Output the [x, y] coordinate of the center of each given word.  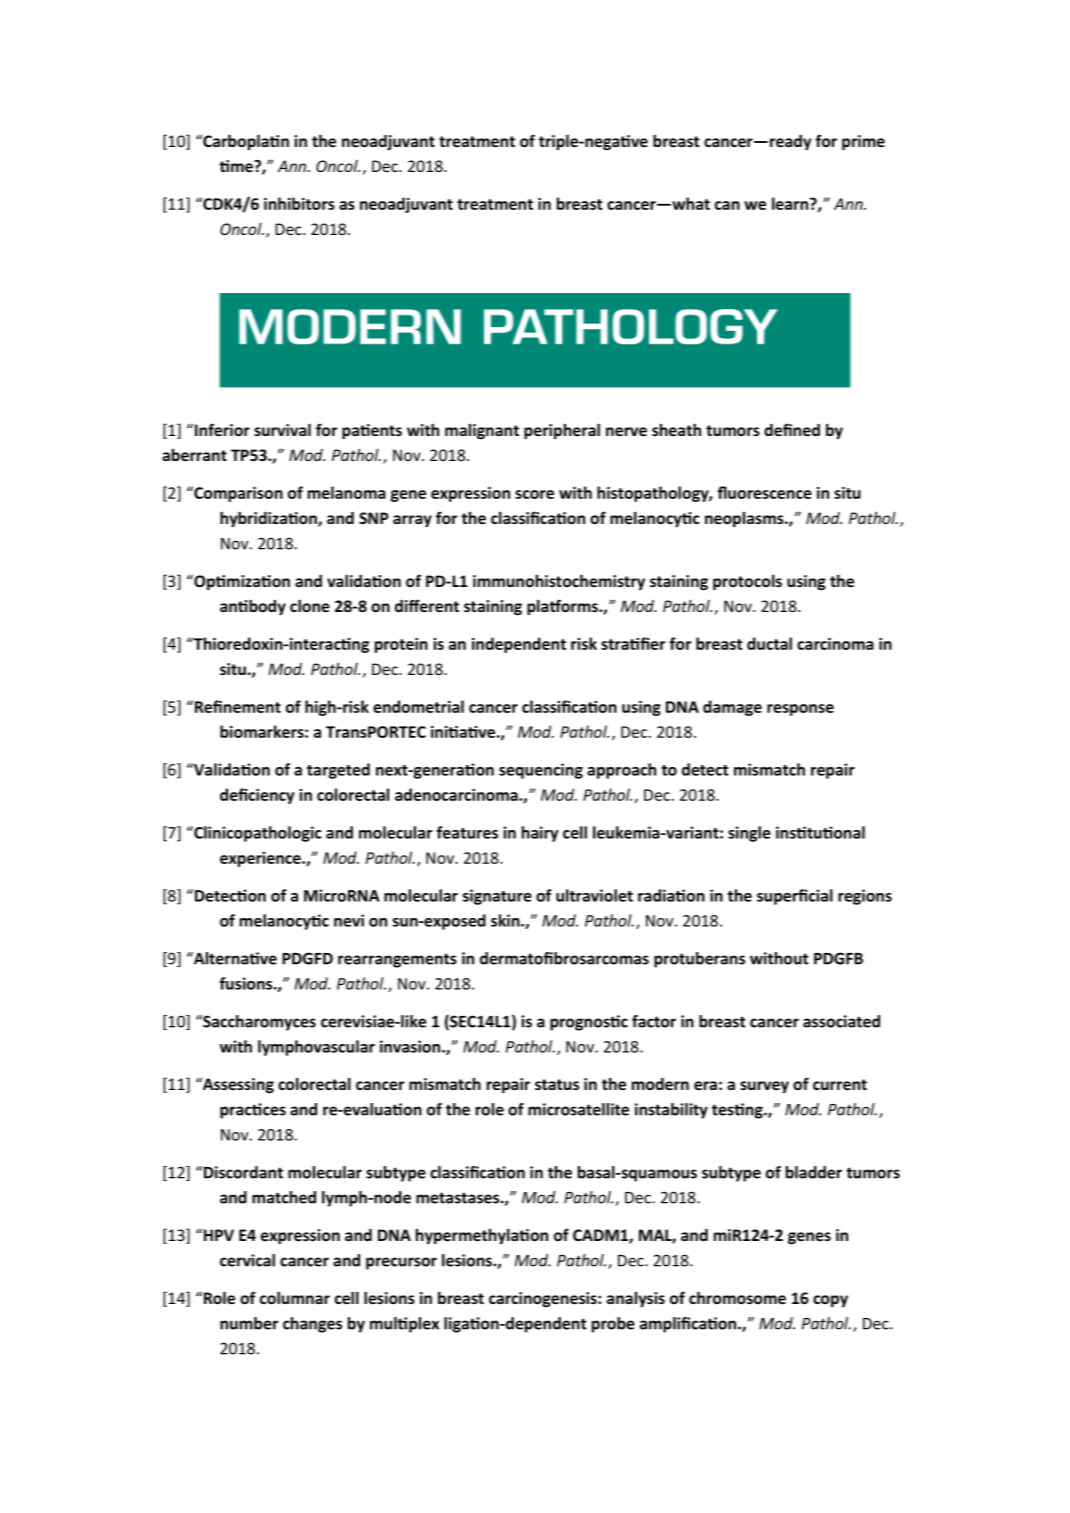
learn [790, 203]
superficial [795, 897]
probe [613, 1325]
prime [863, 142]
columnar [295, 1297]
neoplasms [745, 519]
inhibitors [299, 203]
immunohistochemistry [559, 582]
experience [261, 859]
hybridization [269, 519]
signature [497, 897]
